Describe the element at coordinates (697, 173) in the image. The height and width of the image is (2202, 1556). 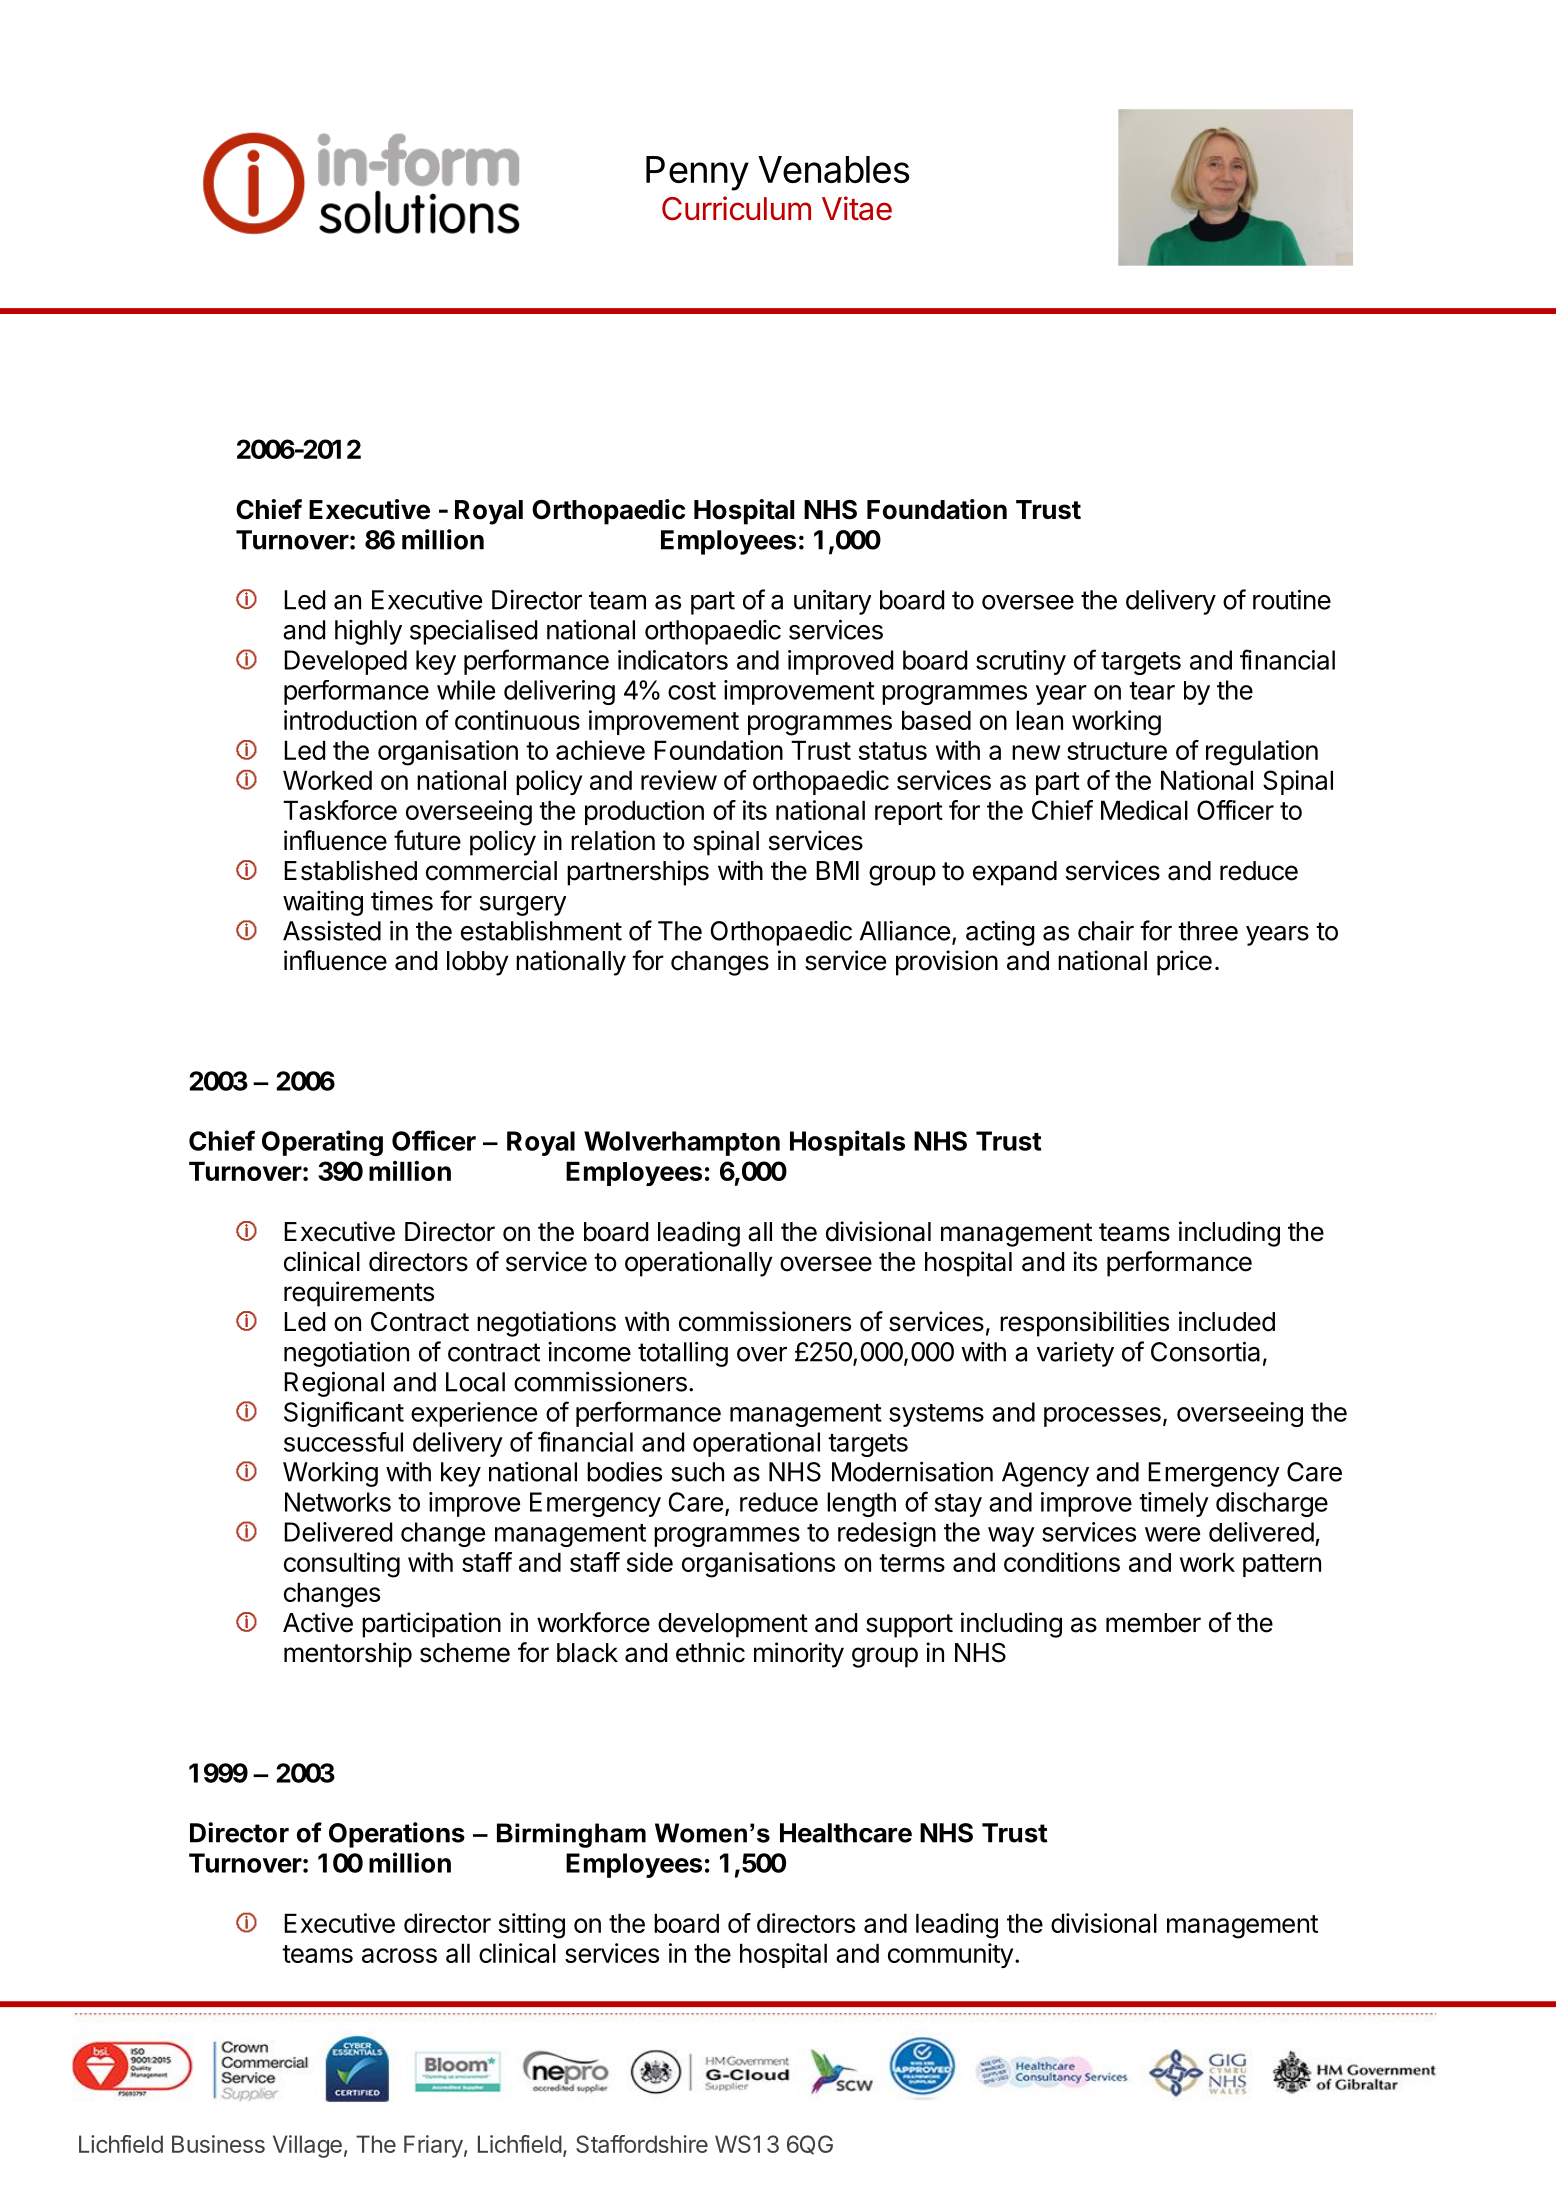
I see `Penny` at that location.
